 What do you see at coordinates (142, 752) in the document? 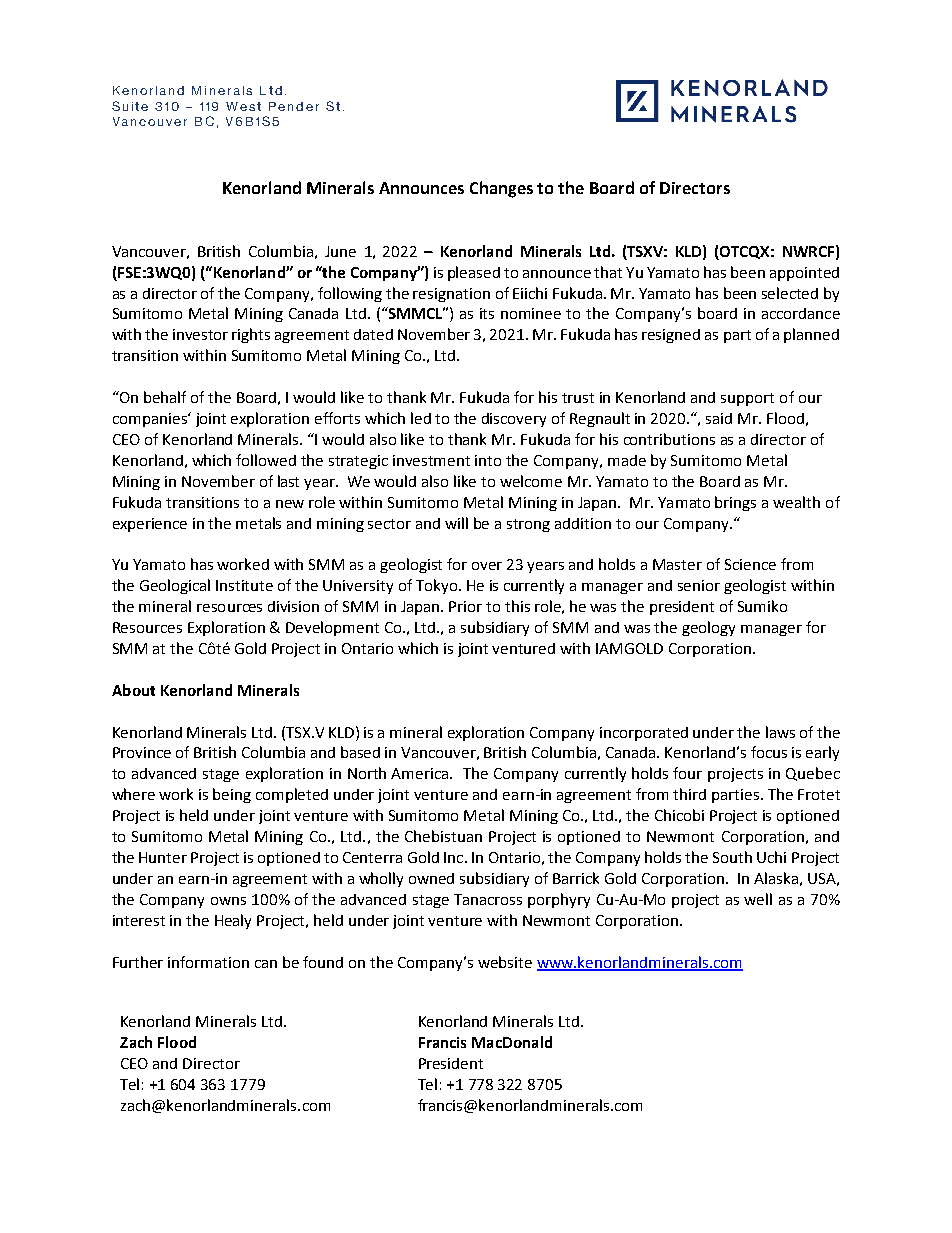
I see `Province` at bounding box center [142, 752].
